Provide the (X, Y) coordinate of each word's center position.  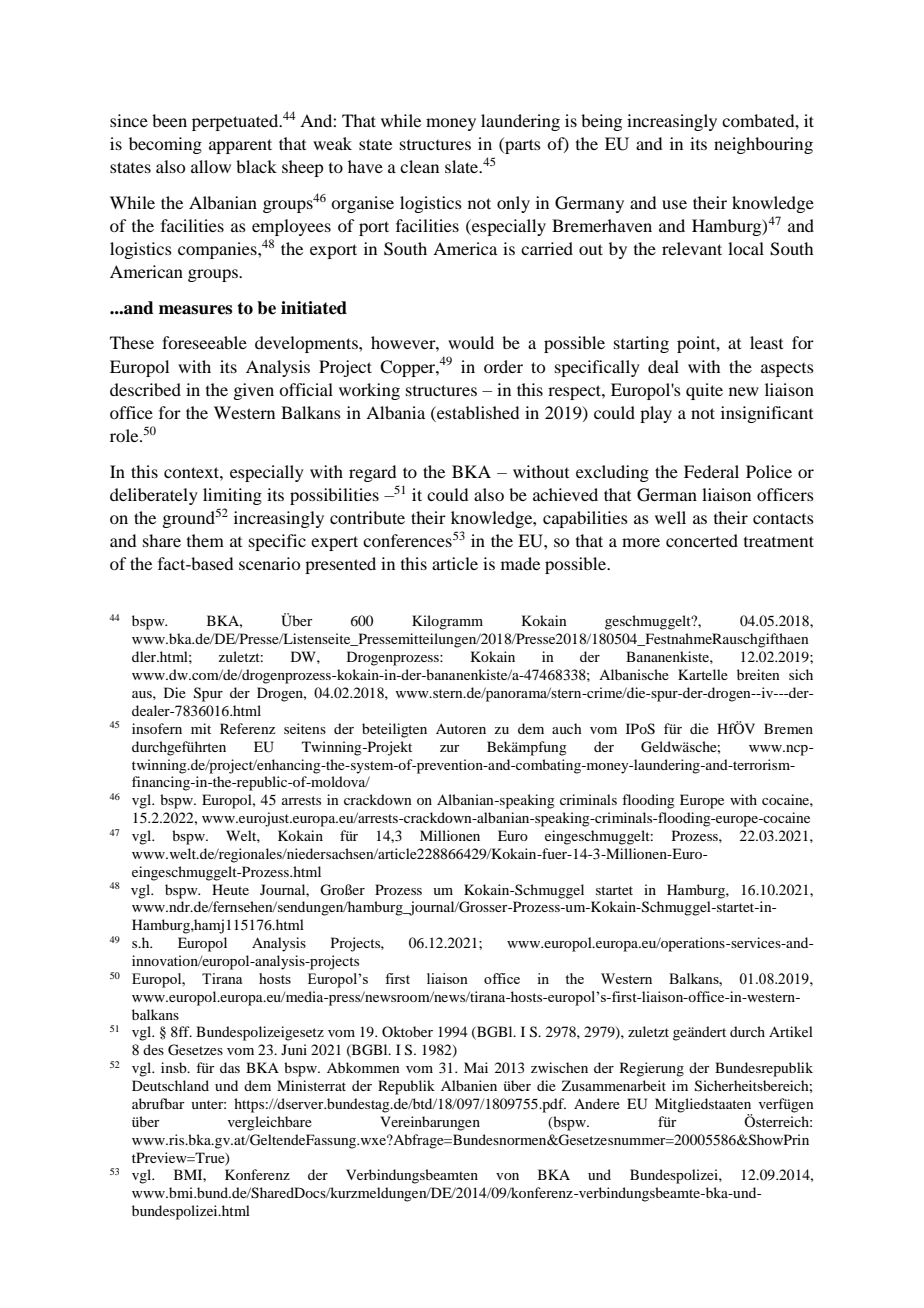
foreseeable (204, 342)
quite (704, 391)
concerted (702, 540)
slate (463, 166)
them (205, 540)
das (230, 1067)
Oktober (407, 1031)
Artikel (791, 1031)
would (471, 342)
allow (211, 166)
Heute (230, 889)
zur (450, 748)
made (520, 563)
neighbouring (763, 145)
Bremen (788, 728)
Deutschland (170, 1085)
